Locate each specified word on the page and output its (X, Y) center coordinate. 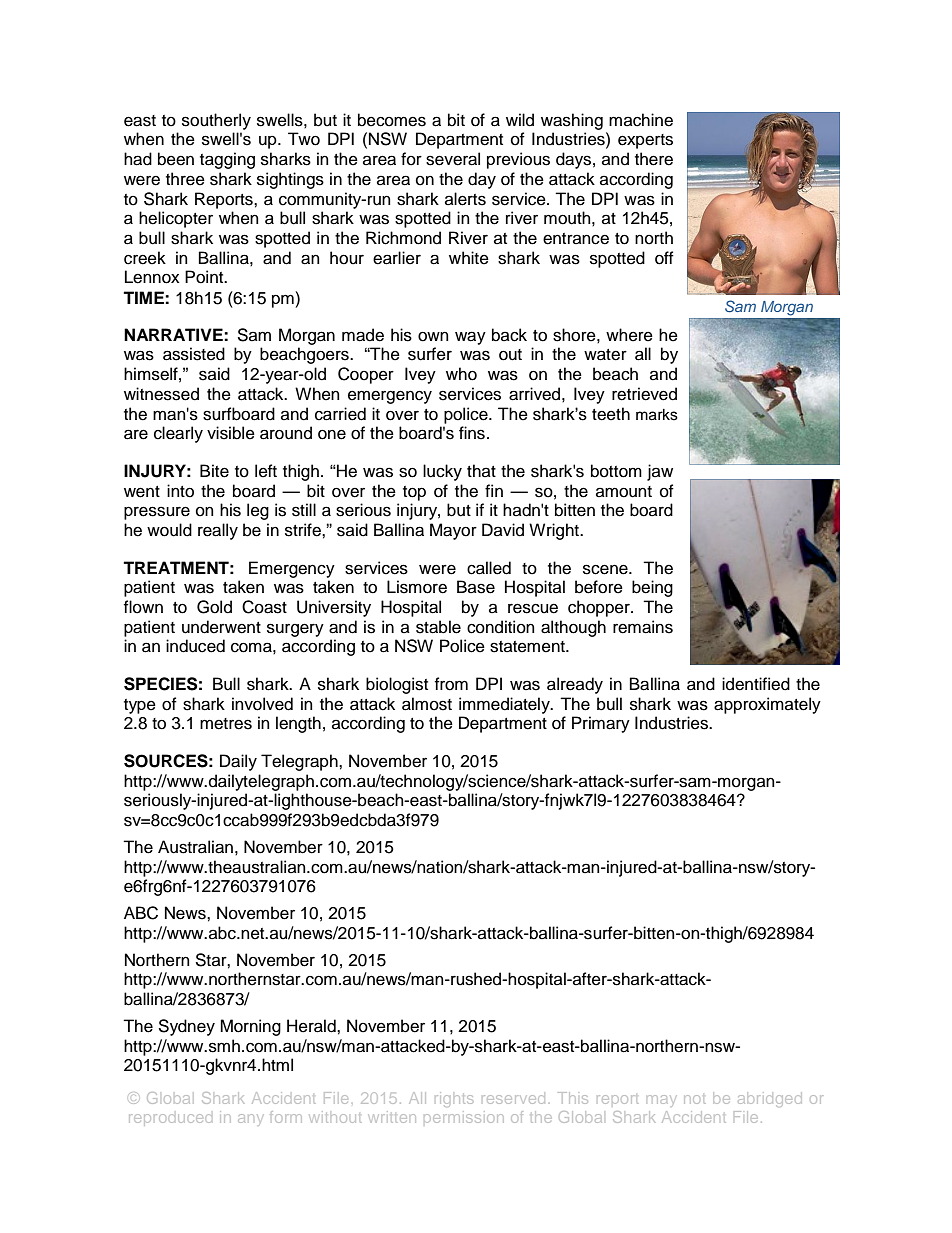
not (694, 1099)
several (453, 159)
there (654, 159)
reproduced (170, 1118)
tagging (227, 160)
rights (454, 1099)
